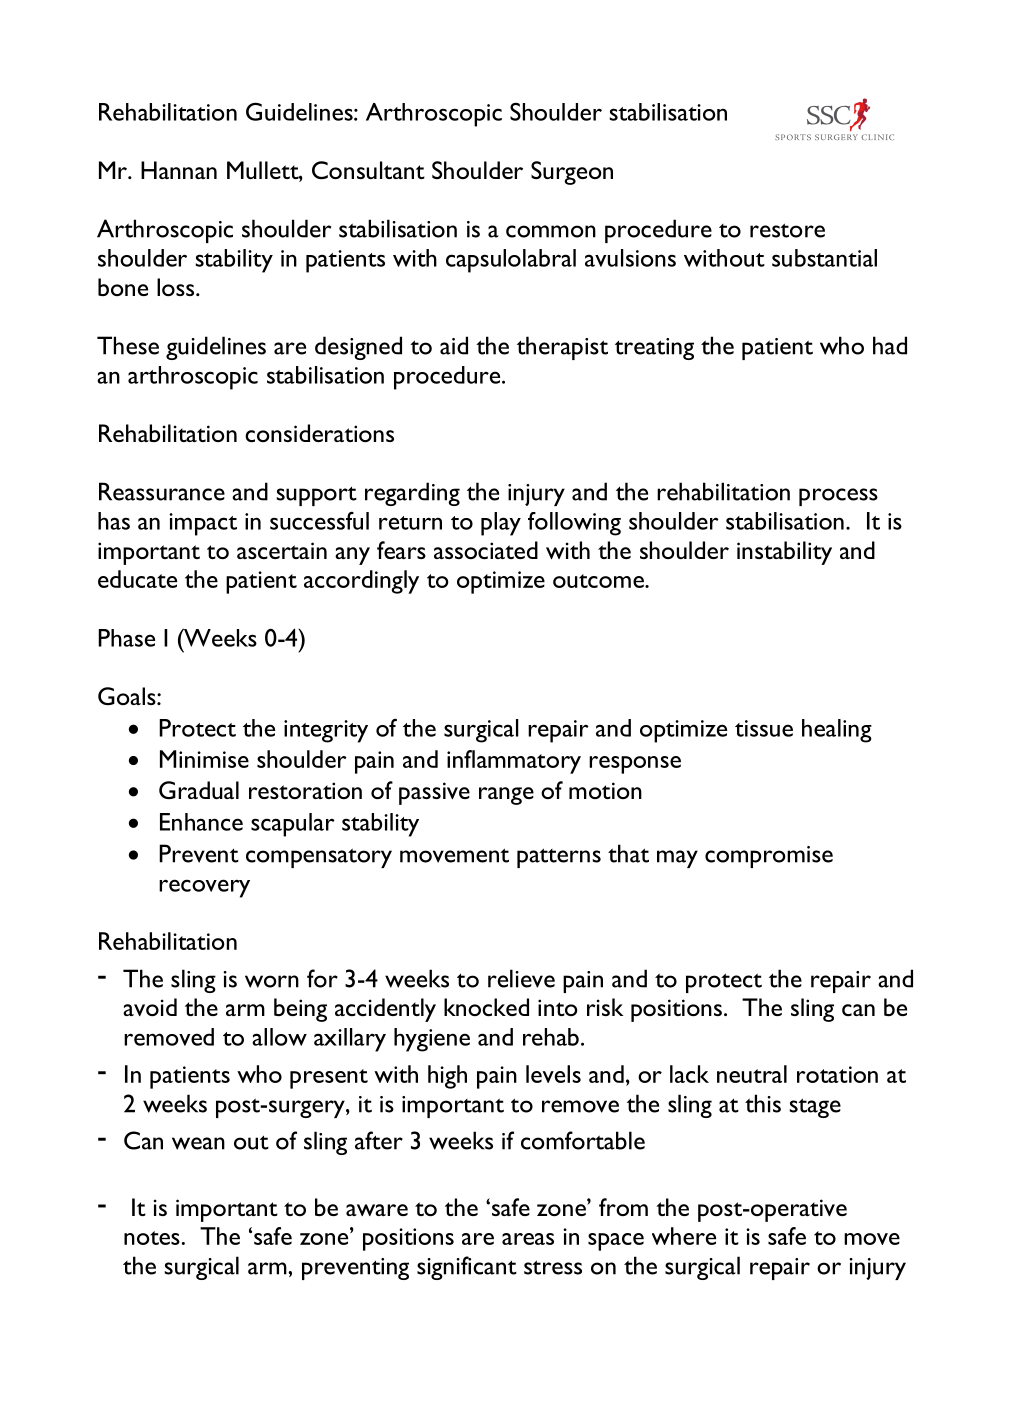 This screenshot has height=1428, width=1010. Describe the element at coordinates (204, 759) in the screenshot. I see `Minimise` at that location.
